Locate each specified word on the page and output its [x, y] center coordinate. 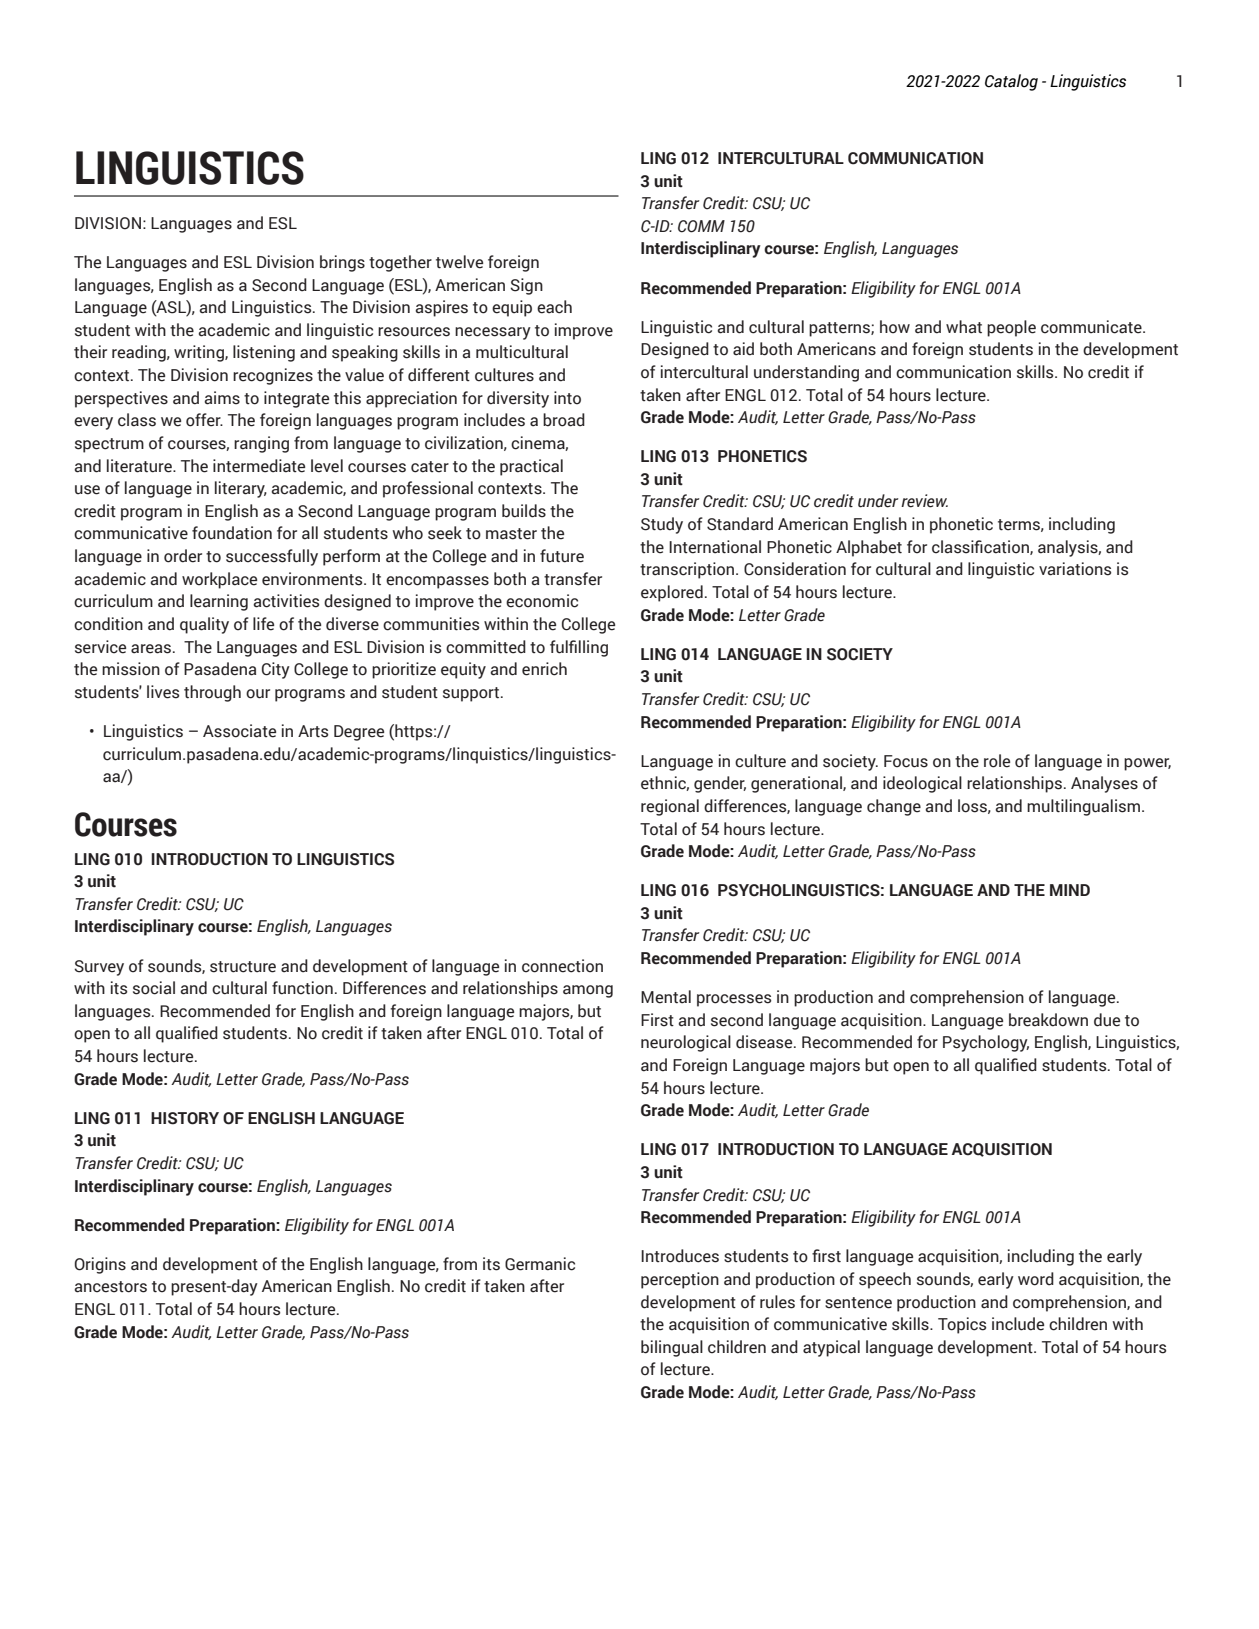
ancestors [110, 1287]
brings [342, 263]
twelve [459, 262]
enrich [544, 669]
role [997, 761]
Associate [239, 731]
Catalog [1011, 82]
